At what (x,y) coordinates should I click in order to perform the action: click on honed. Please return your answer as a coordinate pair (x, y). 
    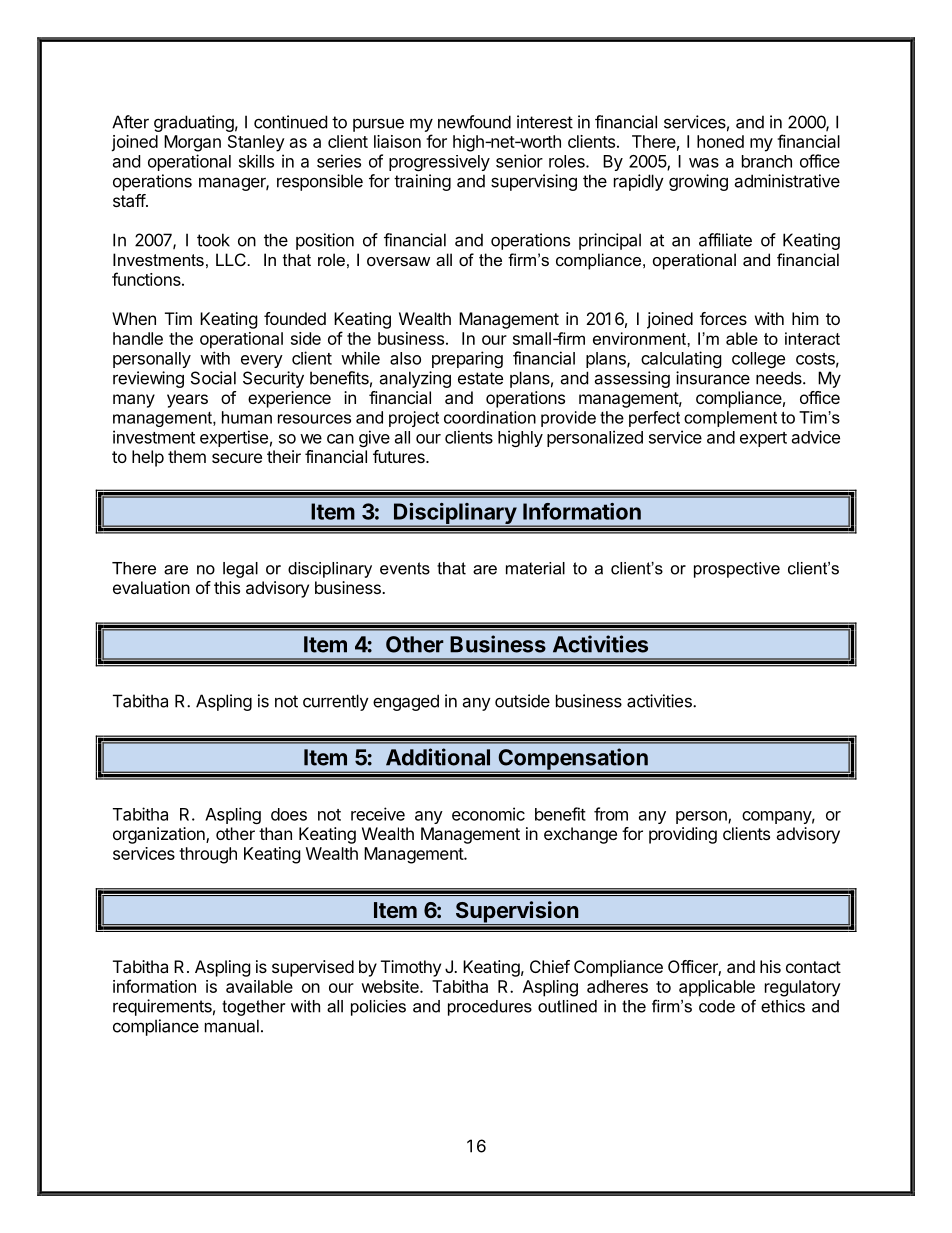
    Looking at the image, I should click on (720, 141).
